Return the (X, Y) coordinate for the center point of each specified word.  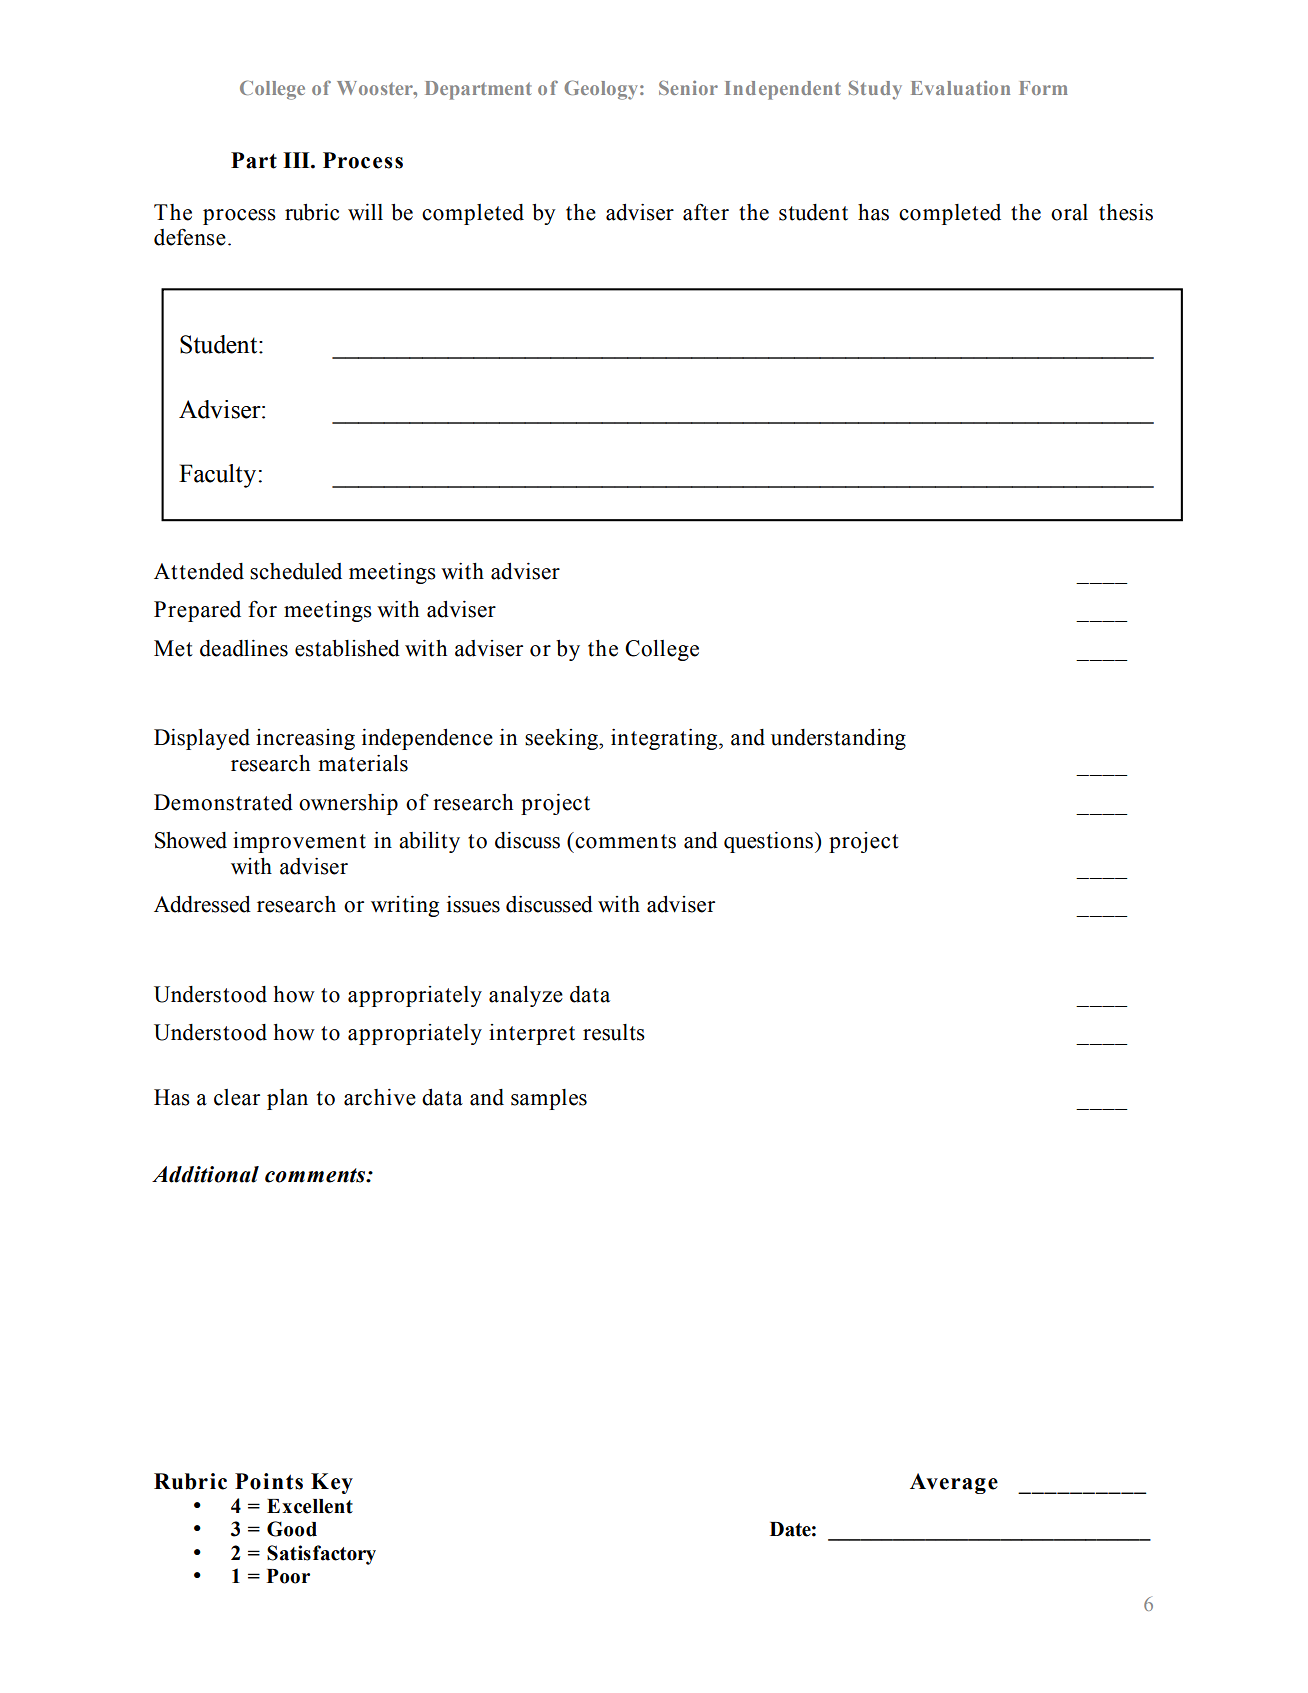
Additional (205, 1174)
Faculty (217, 476)
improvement (299, 842)
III (297, 160)
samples (549, 1099)
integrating (665, 739)
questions (768, 842)
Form (1043, 88)
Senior (688, 87)
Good (292, 1529)
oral (1069, 212)
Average (954, 1483)
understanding (838, 739)
